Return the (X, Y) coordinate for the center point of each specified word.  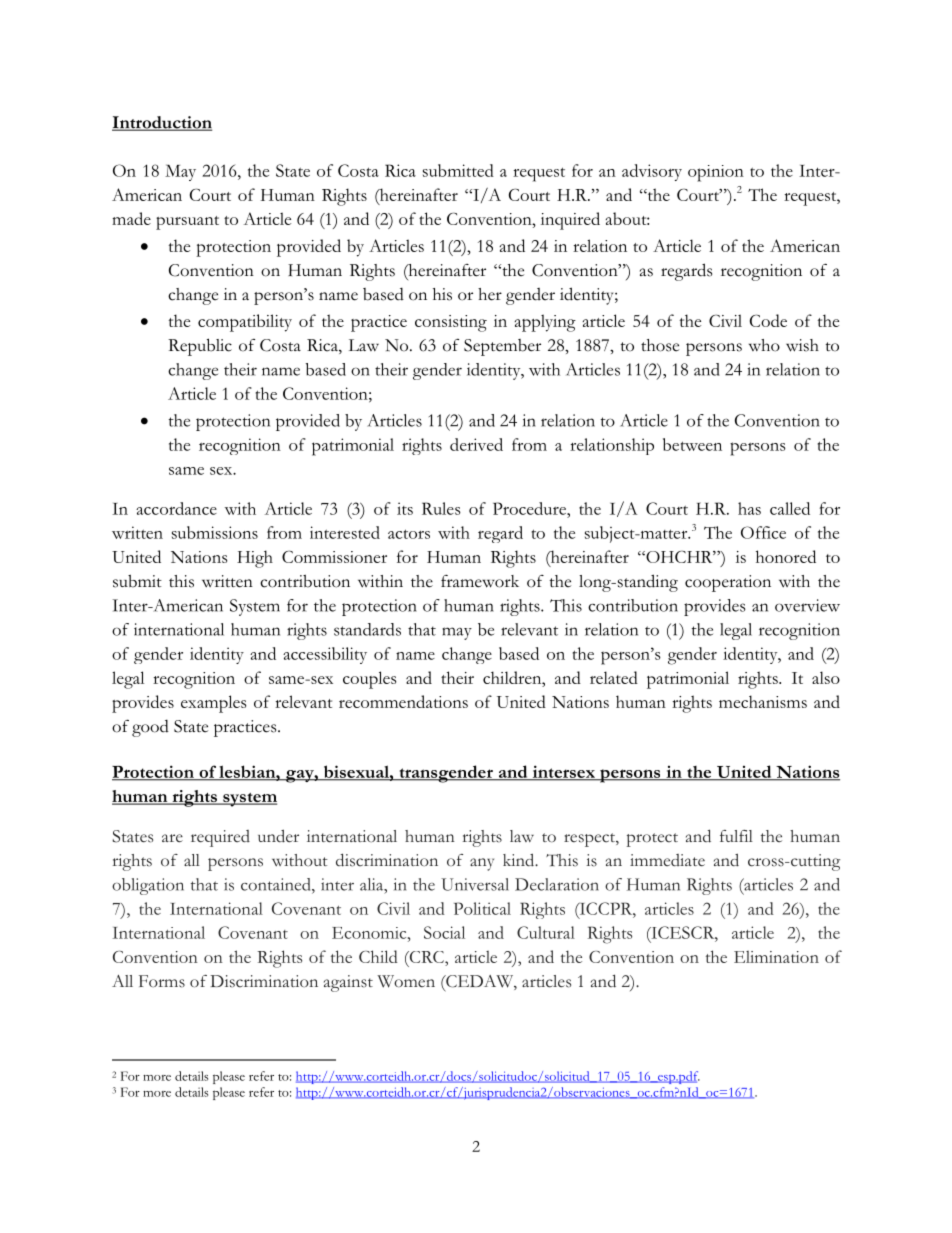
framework (480, 581)
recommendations (403, 701)
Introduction (162, 123)
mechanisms (763, 701)
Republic (200, 347)
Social (444, 932)
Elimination (776, 957)
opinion (716, 173)
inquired (570, 221)
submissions (215, 532)
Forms (162, 981)
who (764, 345)
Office (763, 532)
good (150, 728)
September (502, 347)
